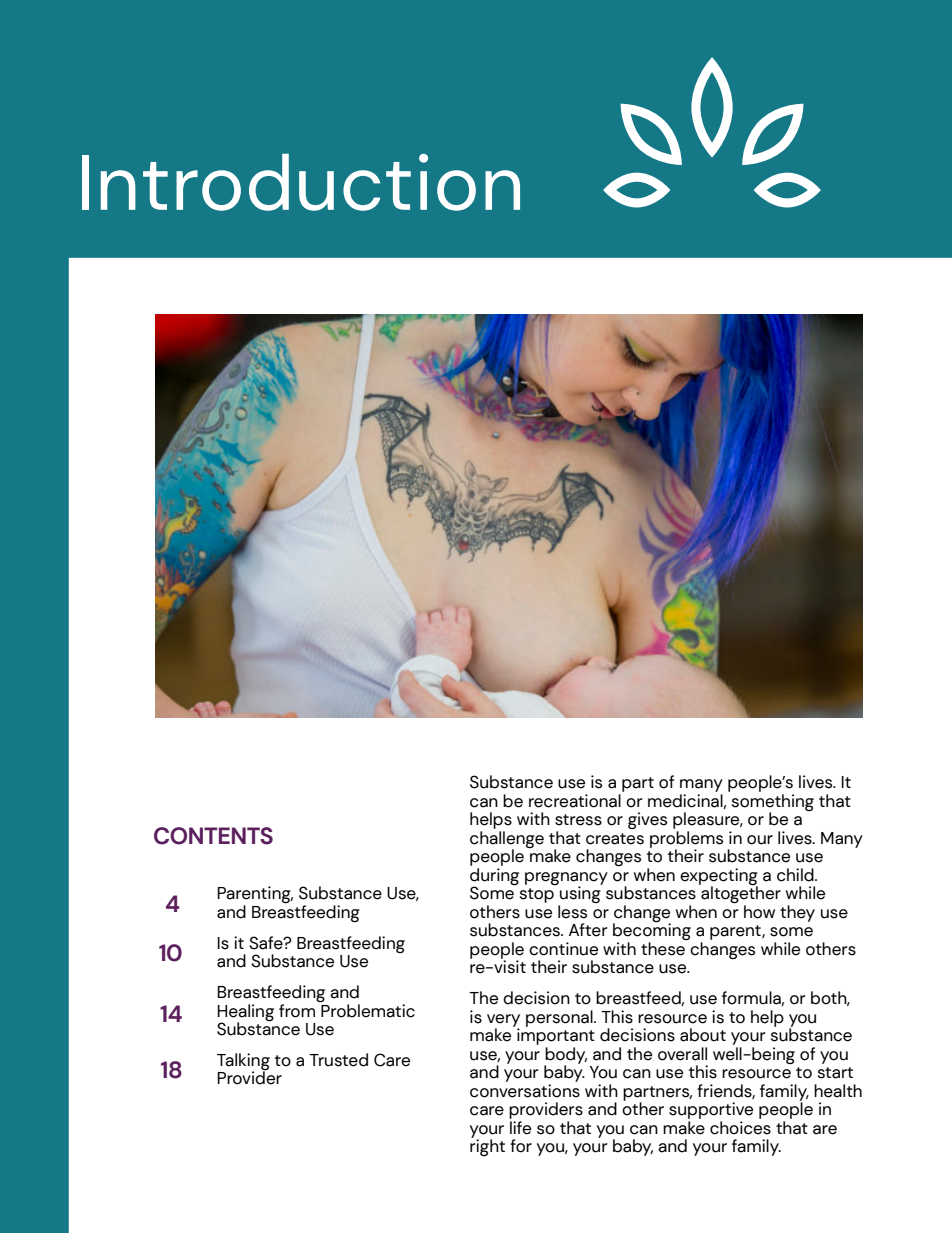 This screenshot has width=952, height=1233. What do you see at coordinates (487, 1146) in the screenshot?
I see `right` at bounding box center [487, 1146].
